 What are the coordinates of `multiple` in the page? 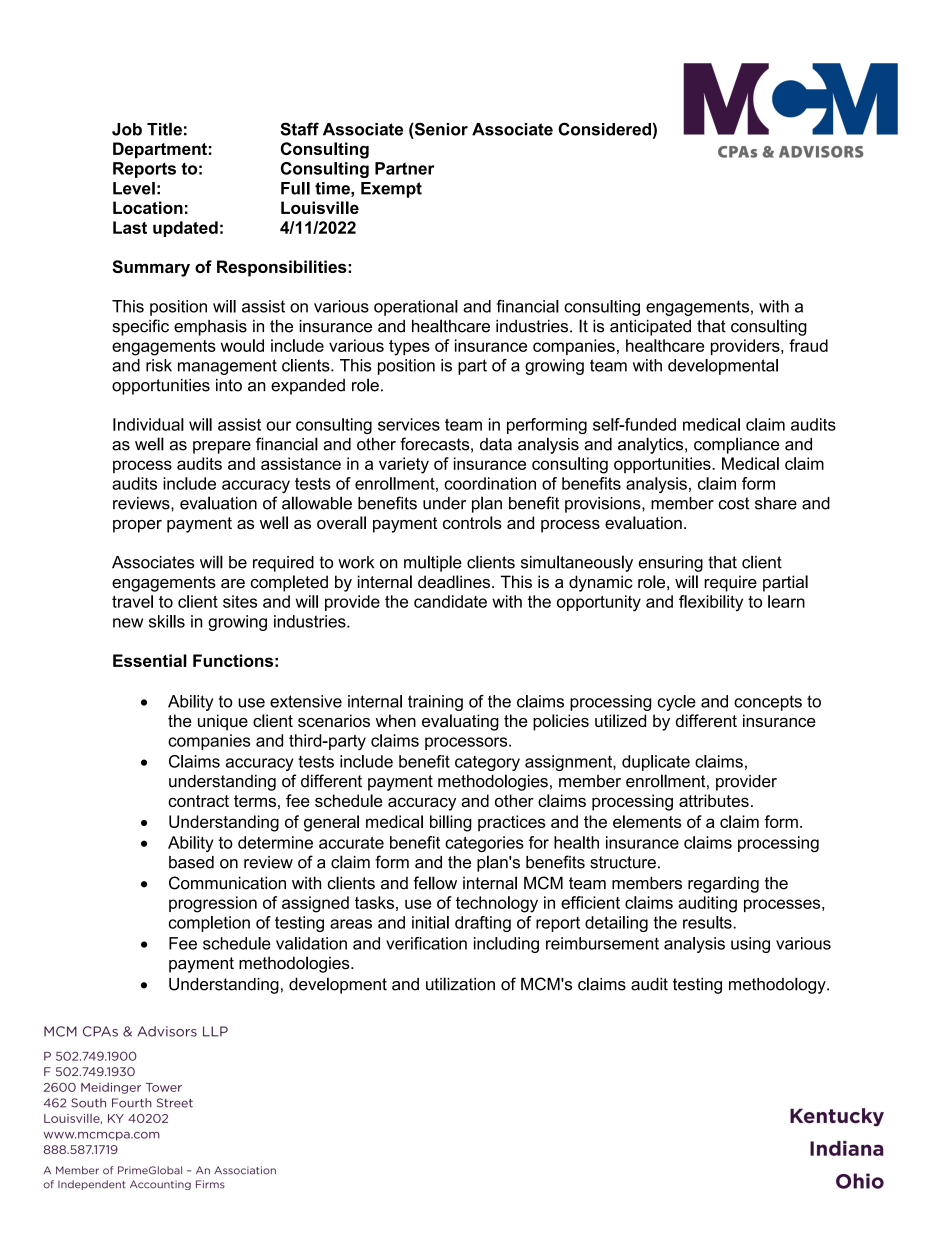 It's located at (433, 563).
